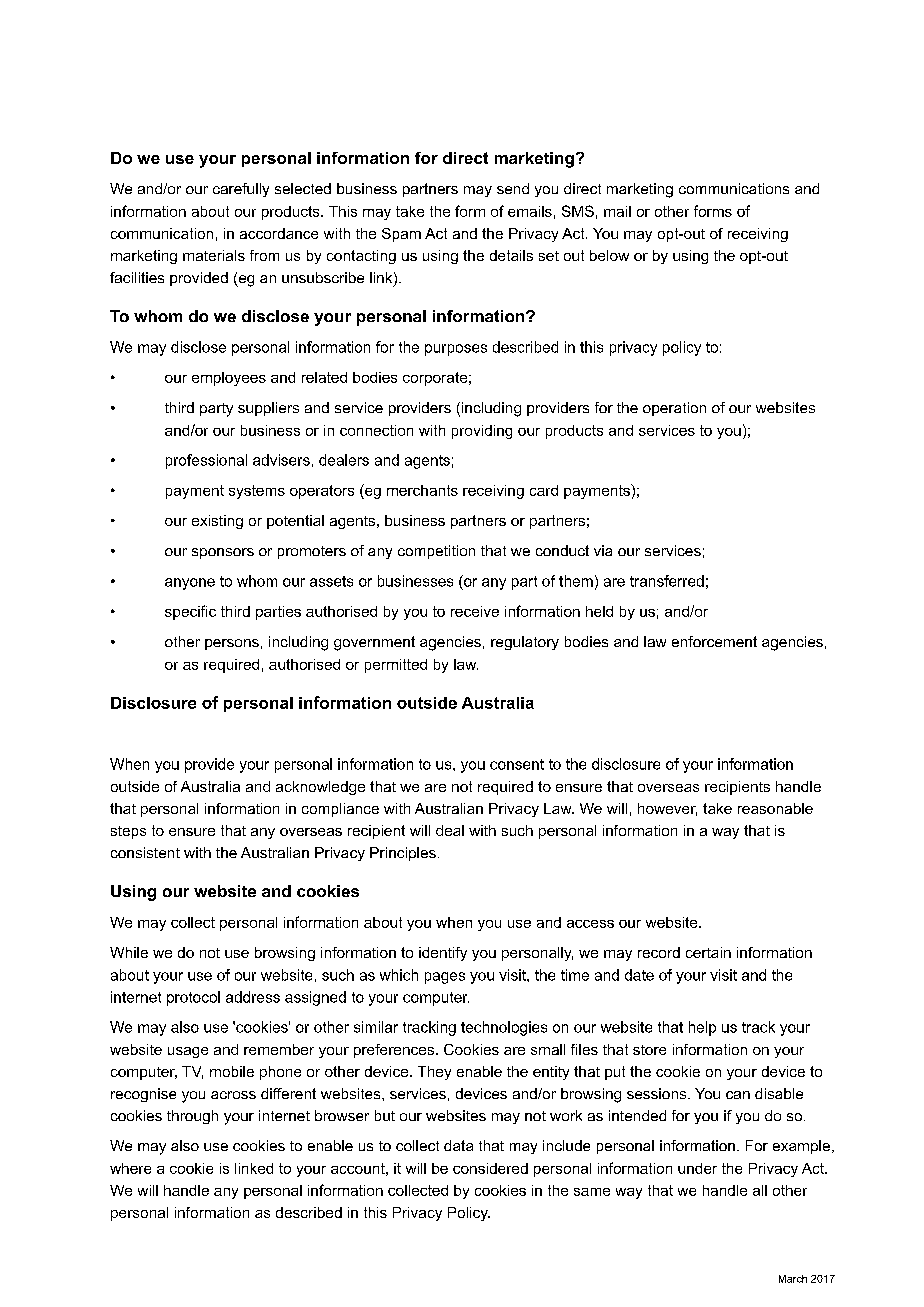 This document has width=924, height=1307. I want to click on March, so click(793, 1279).
